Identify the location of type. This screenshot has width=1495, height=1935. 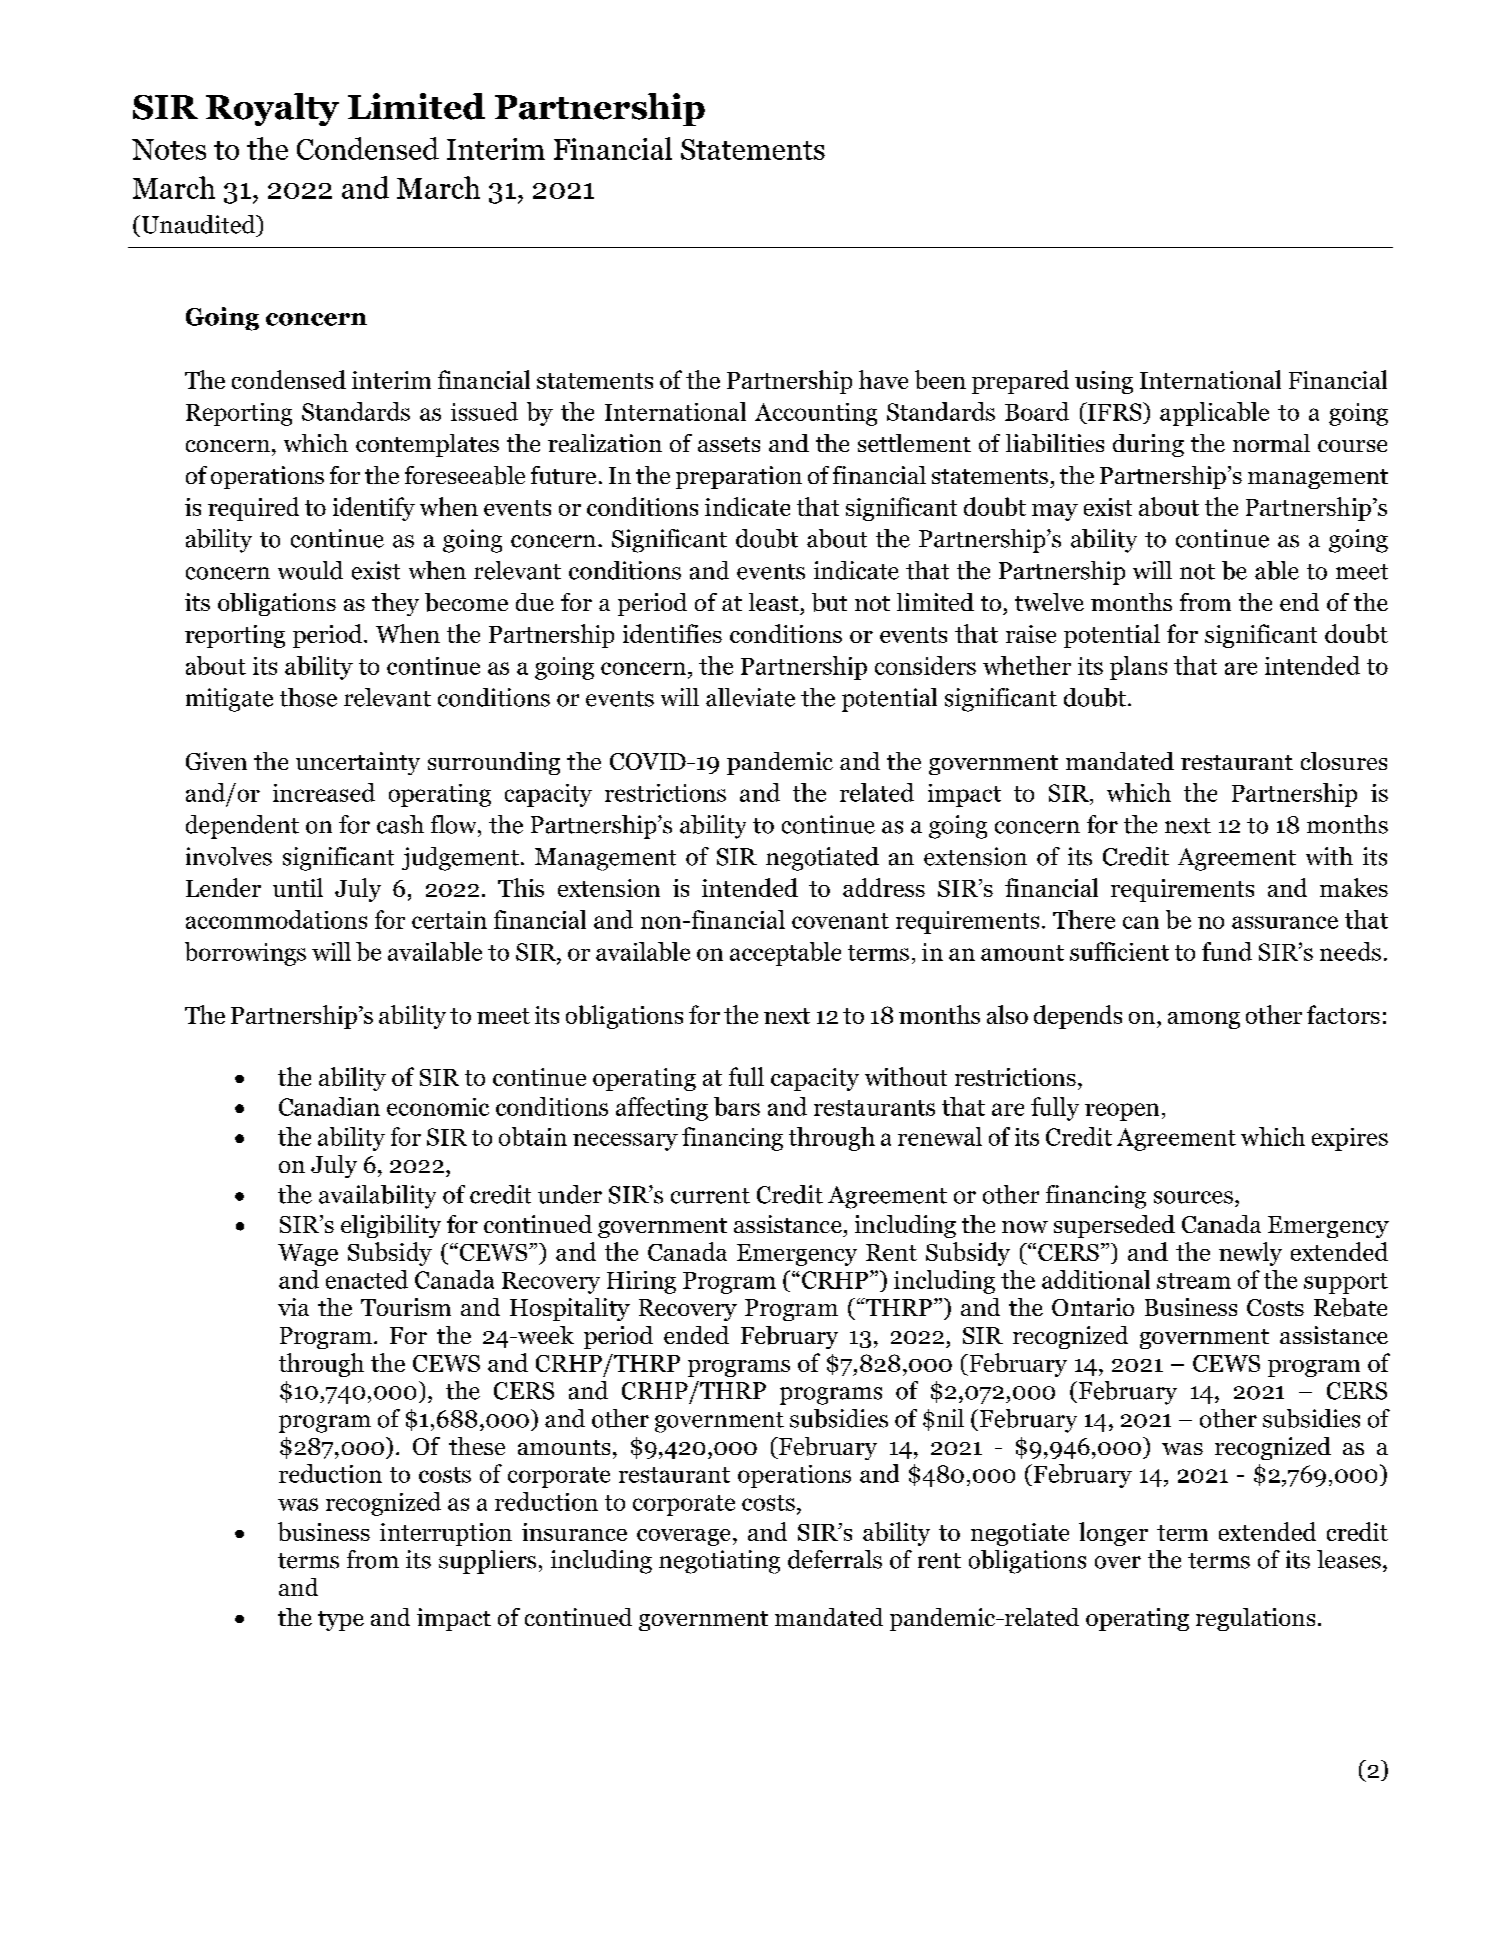
(341, 1621).
